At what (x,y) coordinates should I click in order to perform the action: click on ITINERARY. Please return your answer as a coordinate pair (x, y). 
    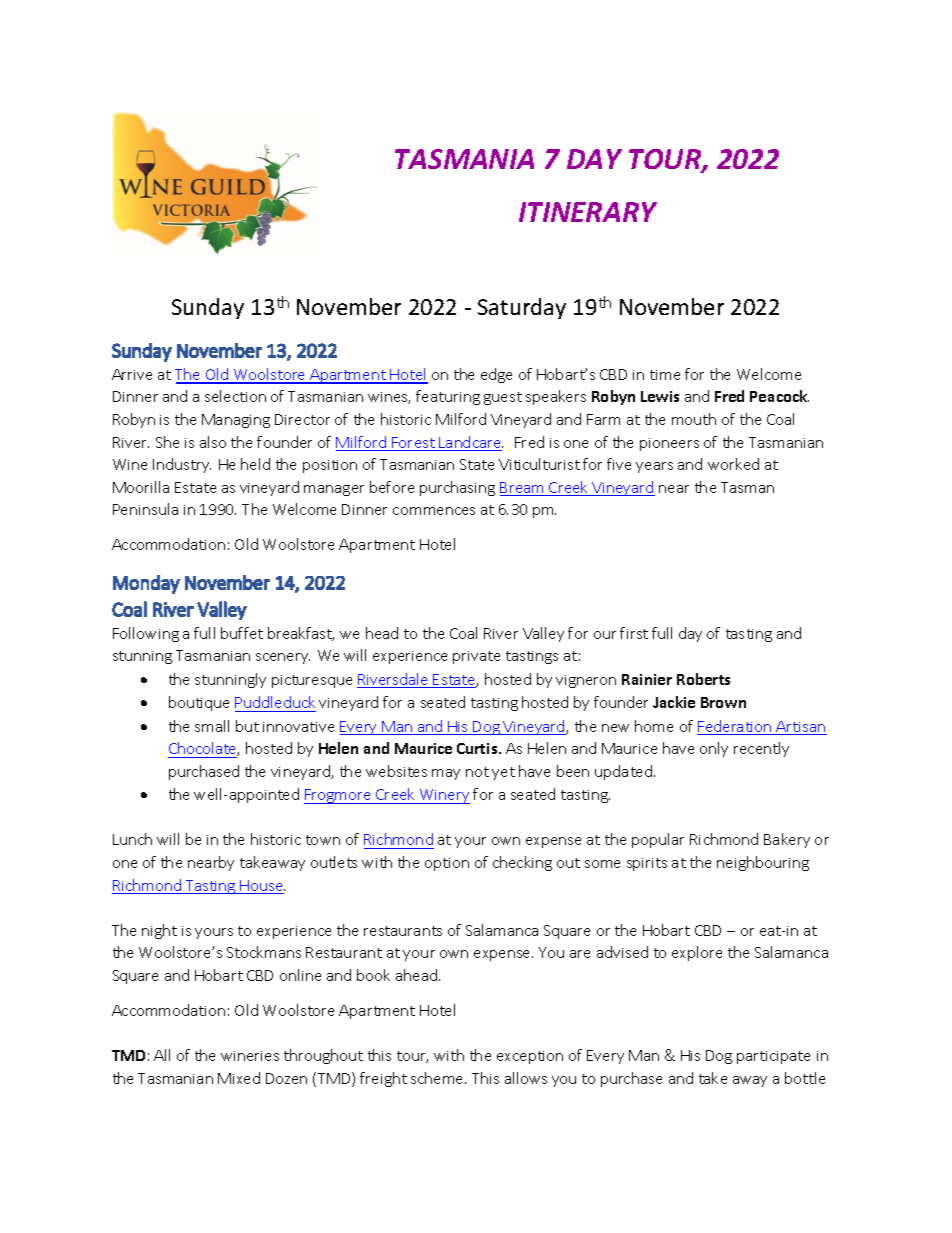
    Looking at the image, I should click on (588, 212).
